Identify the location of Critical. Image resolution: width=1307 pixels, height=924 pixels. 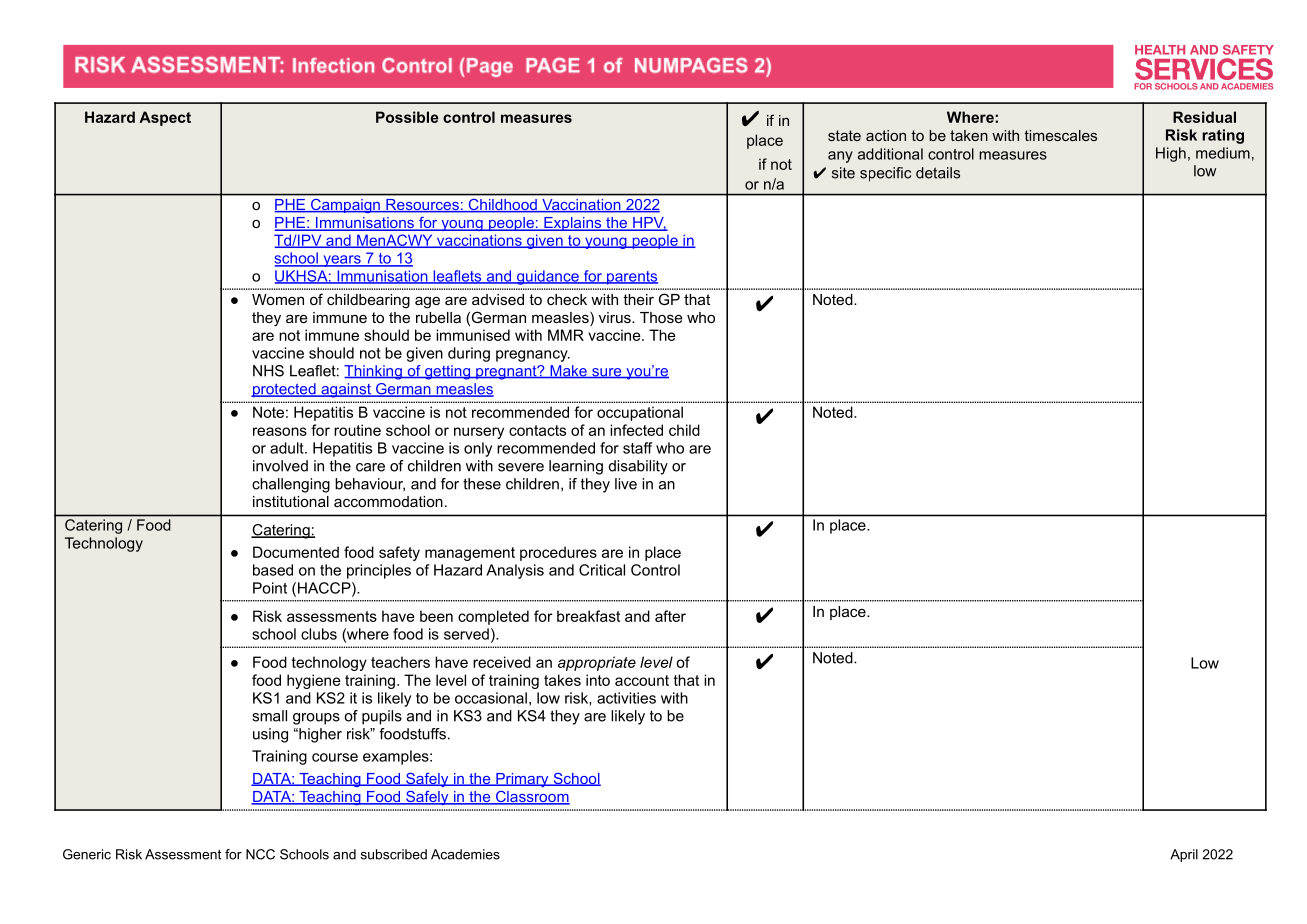
(602, 570).
